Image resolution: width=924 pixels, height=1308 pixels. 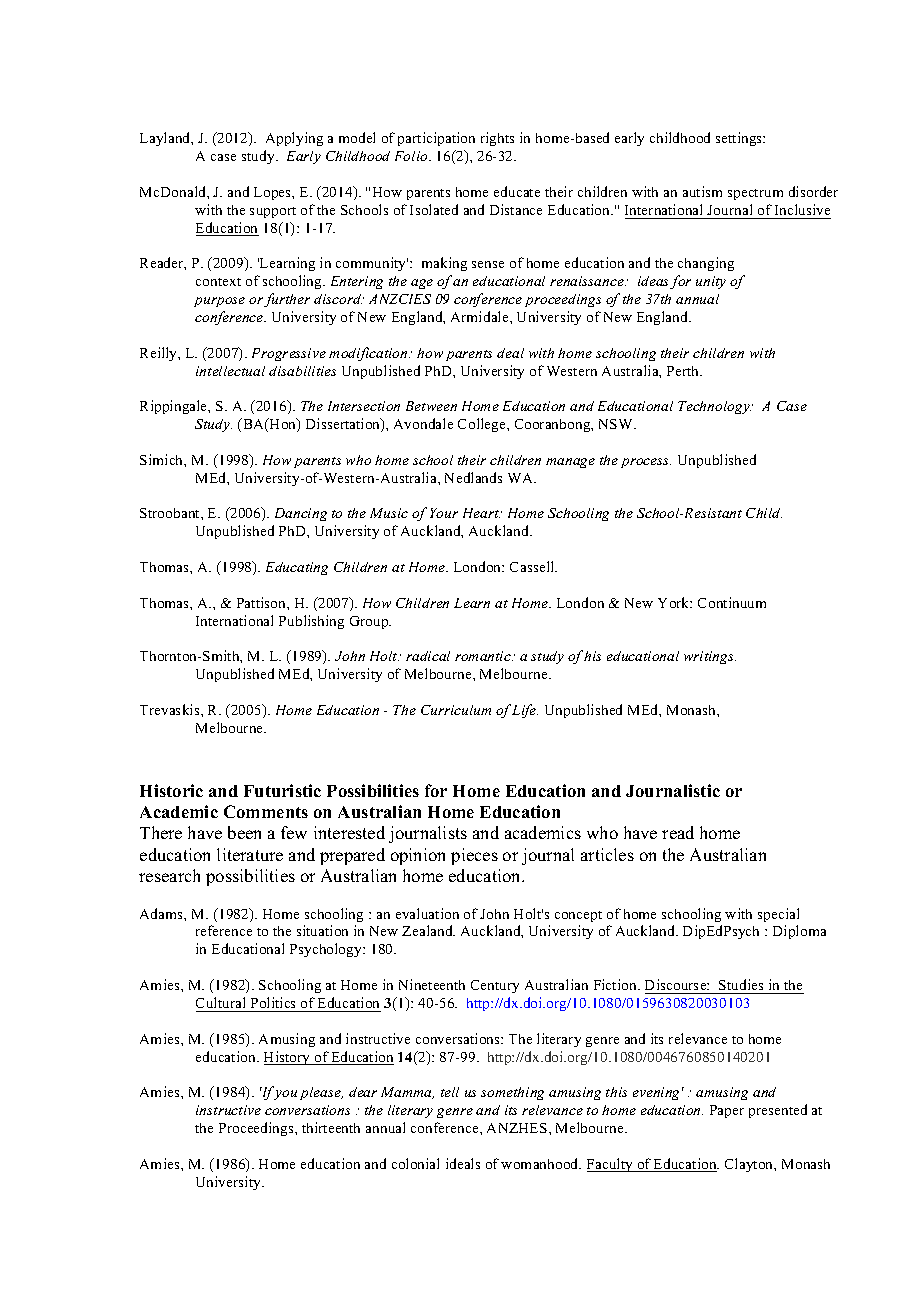 What do you see at coordinates (224, 930) in the screenshot?
I see `reference` at bounding box center [224, 930].
